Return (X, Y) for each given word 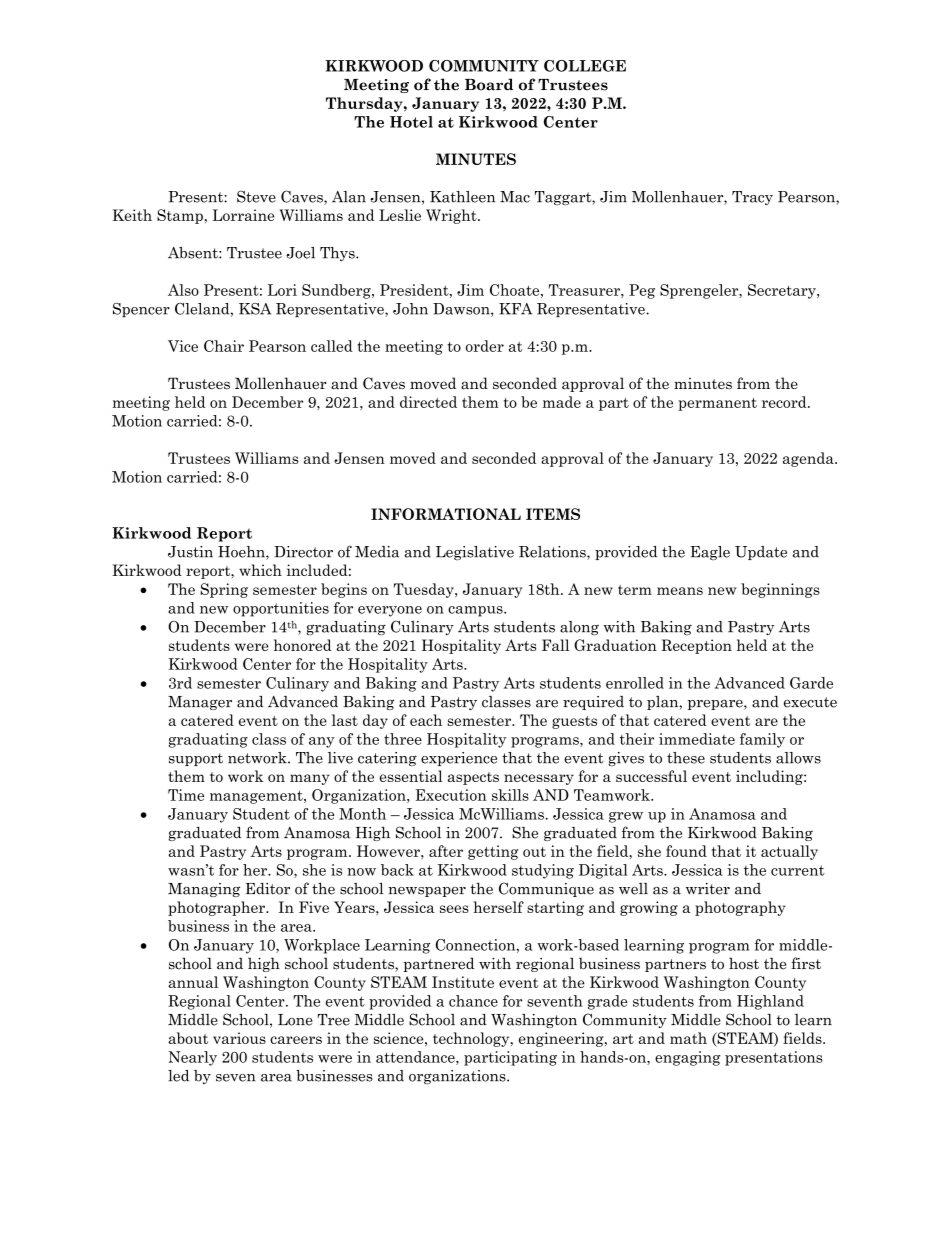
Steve (256, 196)
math (688, 1038)
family (762, 740)
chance (473, 1001)
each (426, 720)
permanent (717, 404)
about (188, 1038)
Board (489, 84)
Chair (224, 346)
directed (428, 402)
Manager (200, 703)
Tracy (752, 198)
